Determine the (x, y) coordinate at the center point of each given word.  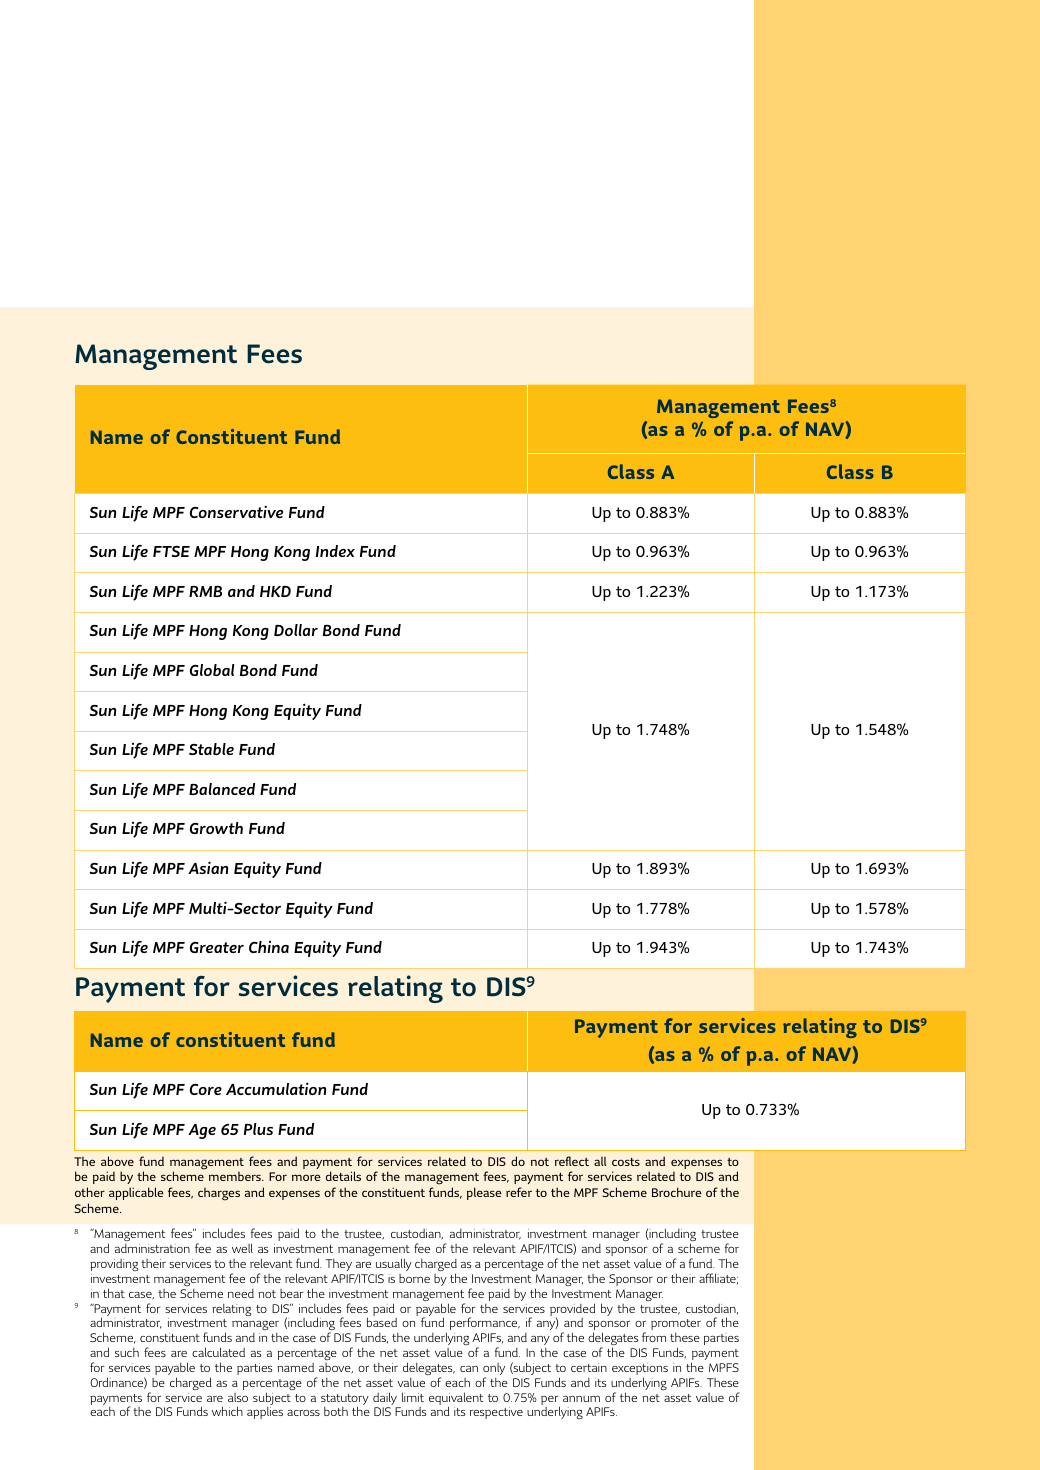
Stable (211, 749)
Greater (217, 947)
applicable (136, 1193)
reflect (572, 1161)
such (127, 1352)
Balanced (222, 789)
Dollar (296, 630)
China (269, 947)
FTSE (171, 551)
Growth (216, 828)
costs (626, 1162)
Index (335, 551)
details (343, 1176)
